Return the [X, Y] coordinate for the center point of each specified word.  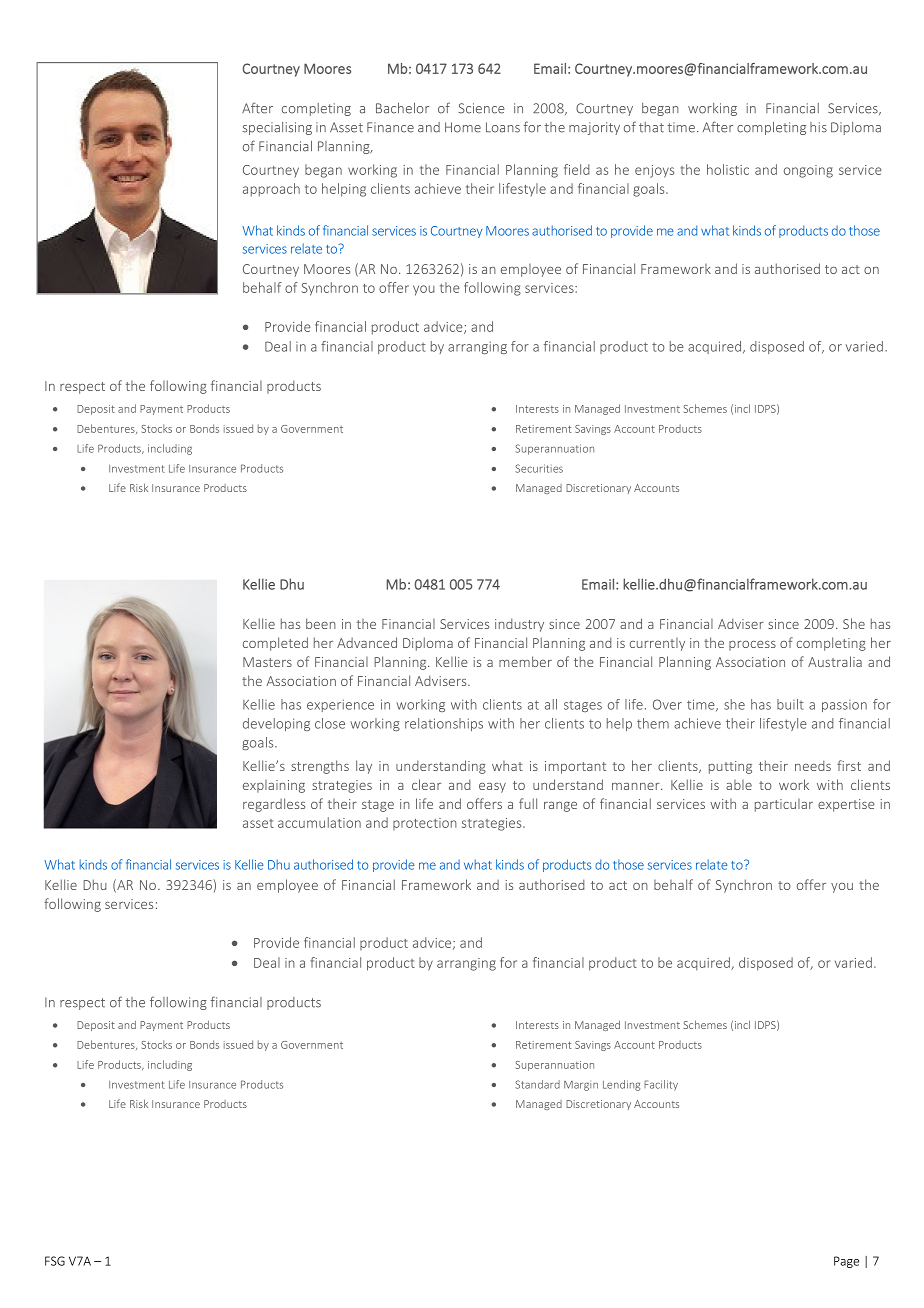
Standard [537, 1084]
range [560, 807]
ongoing [808, 171]
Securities [539, 468]
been [321, 623]
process [752, 646]
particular [784, 805]
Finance [390, 127]
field [577, 169]
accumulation [319, 822]
